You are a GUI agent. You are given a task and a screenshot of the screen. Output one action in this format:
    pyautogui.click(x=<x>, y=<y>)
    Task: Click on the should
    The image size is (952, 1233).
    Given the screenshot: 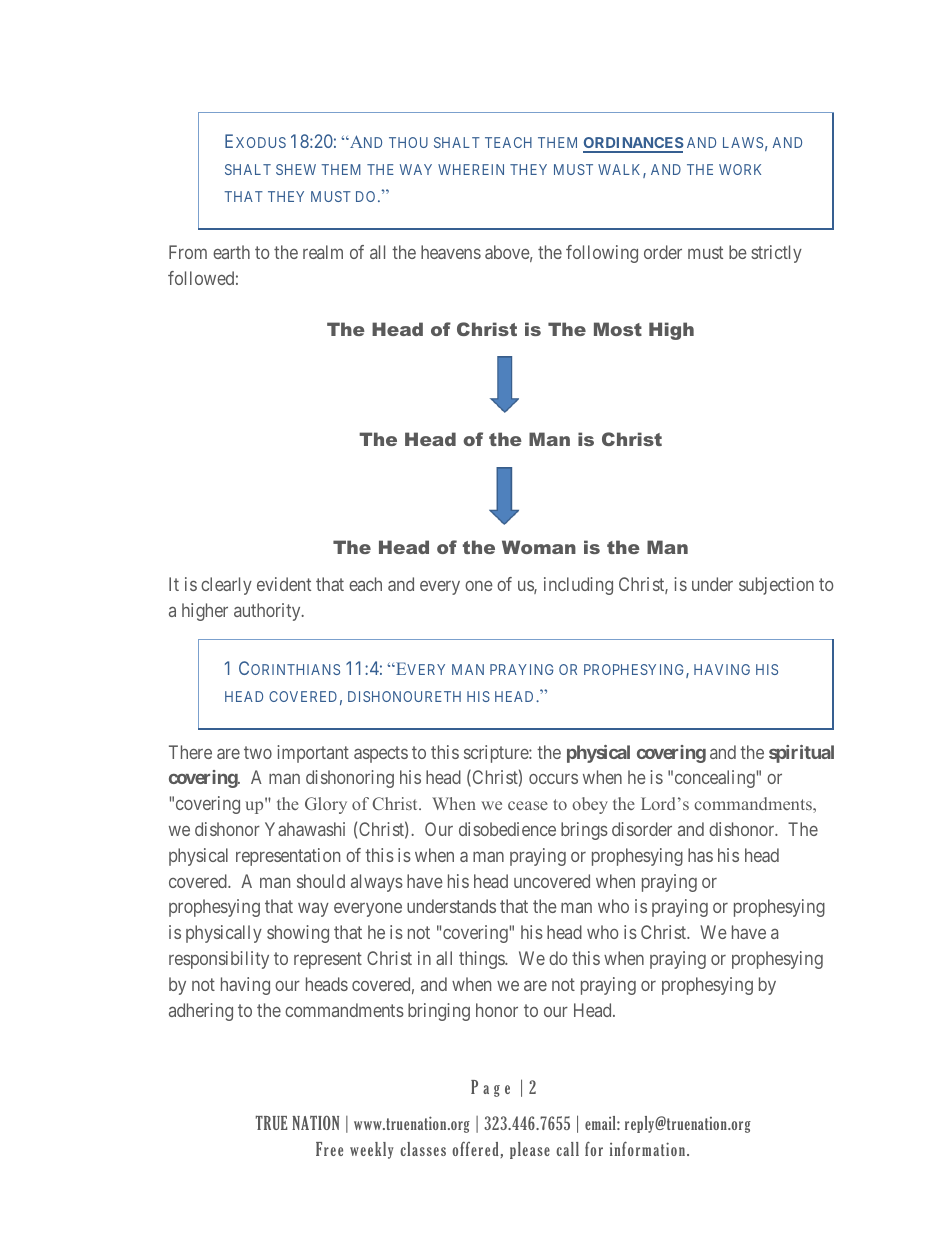 What is the action you would take?
    pyautogui.click(x=321, y=881)
